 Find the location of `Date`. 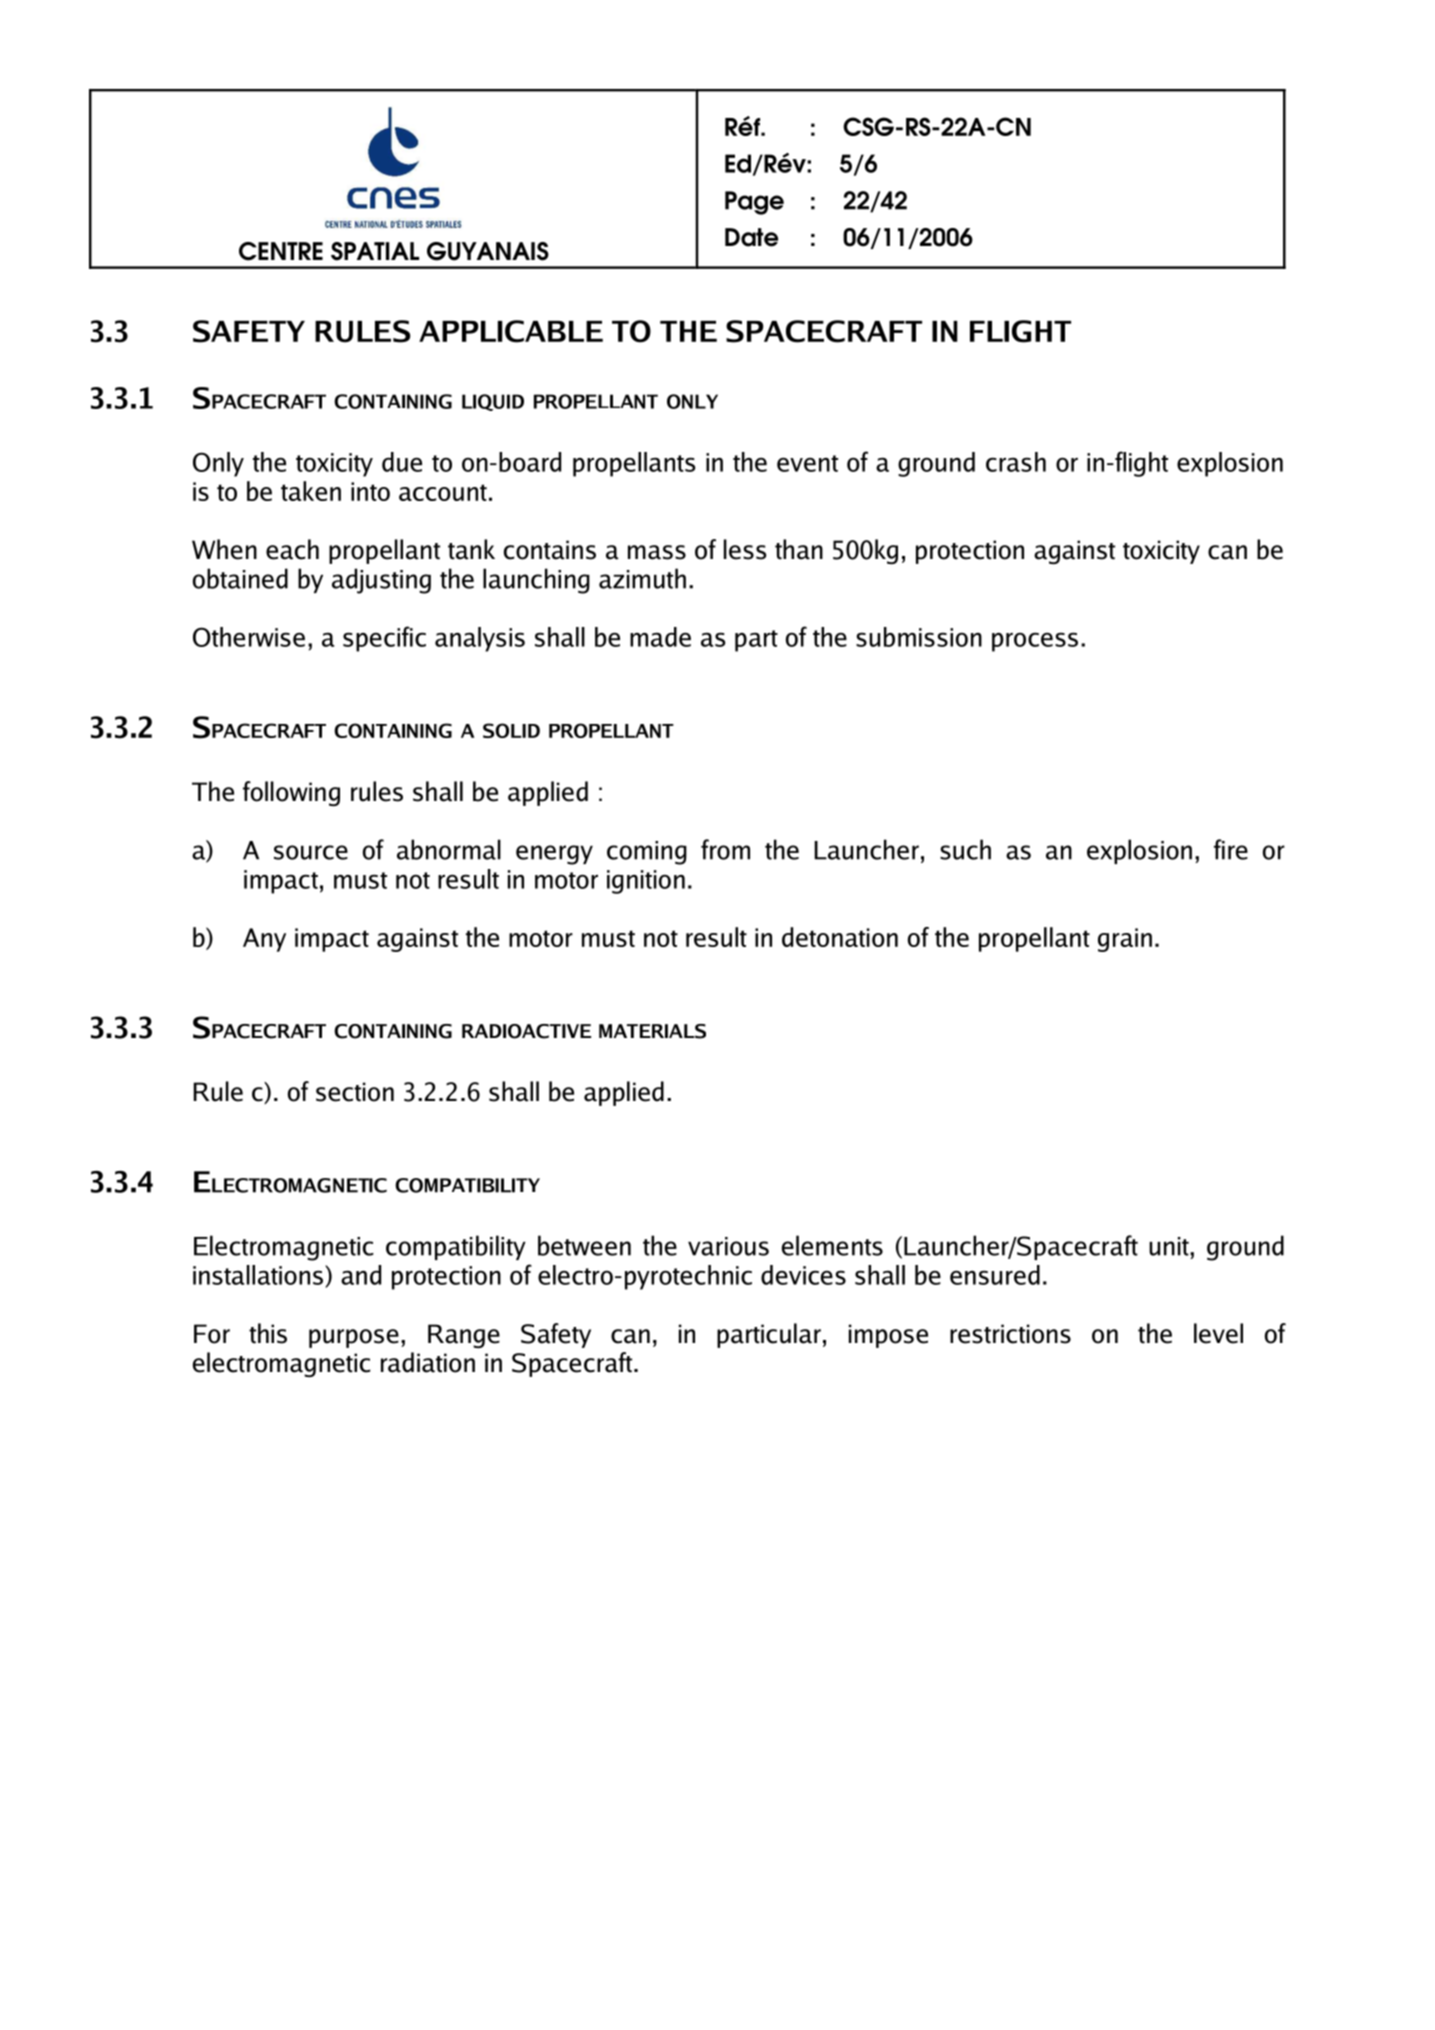

Date is located at coordinates (751, 237).
